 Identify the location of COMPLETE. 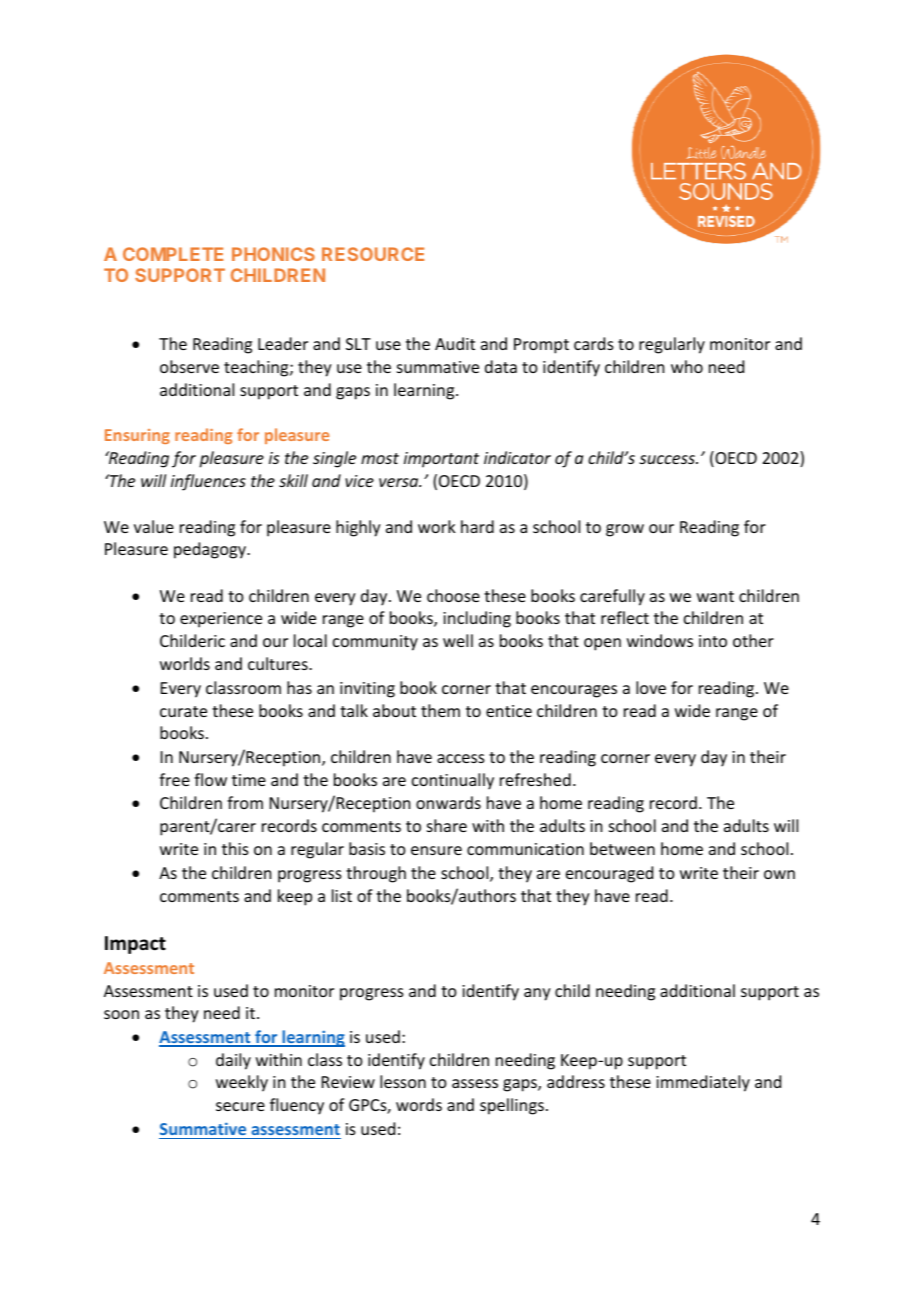
(173, 254).
